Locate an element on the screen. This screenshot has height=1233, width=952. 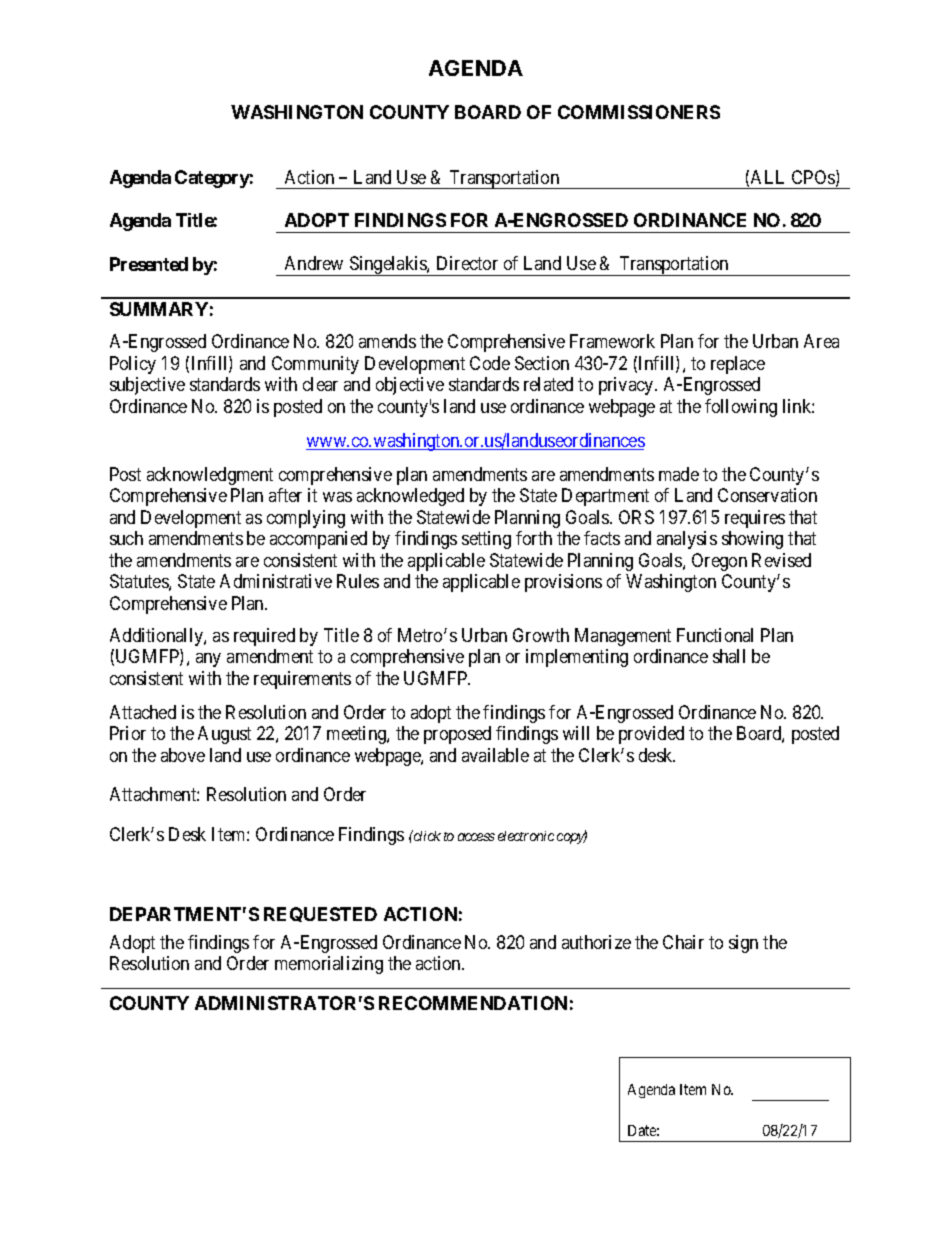
provided is located at coordinates (651, 735).
